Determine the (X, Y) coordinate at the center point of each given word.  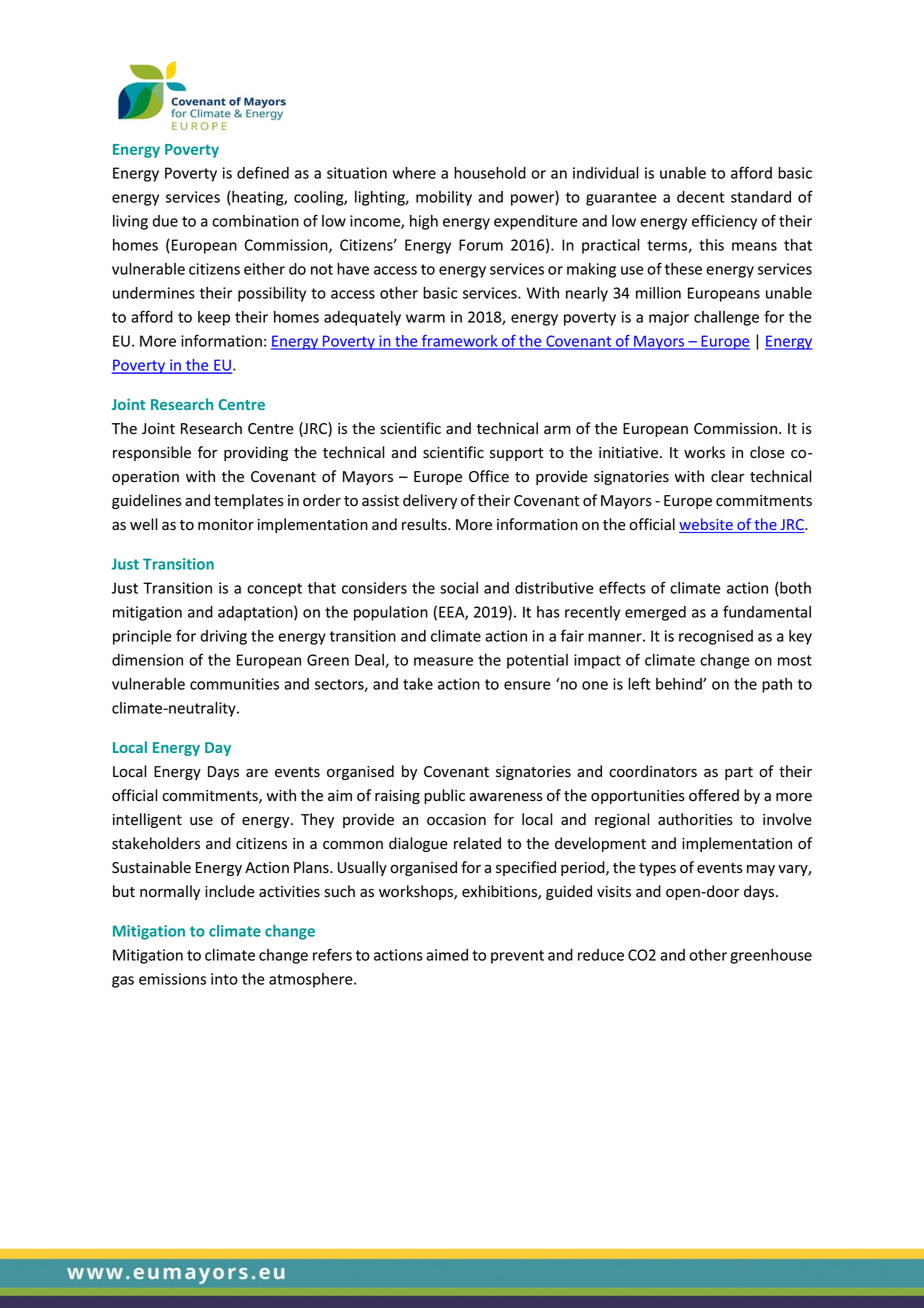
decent (700, 197)
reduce (601, 955)
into (224, 979)
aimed (447, 955)
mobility (444, 198)
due (165, 221)
